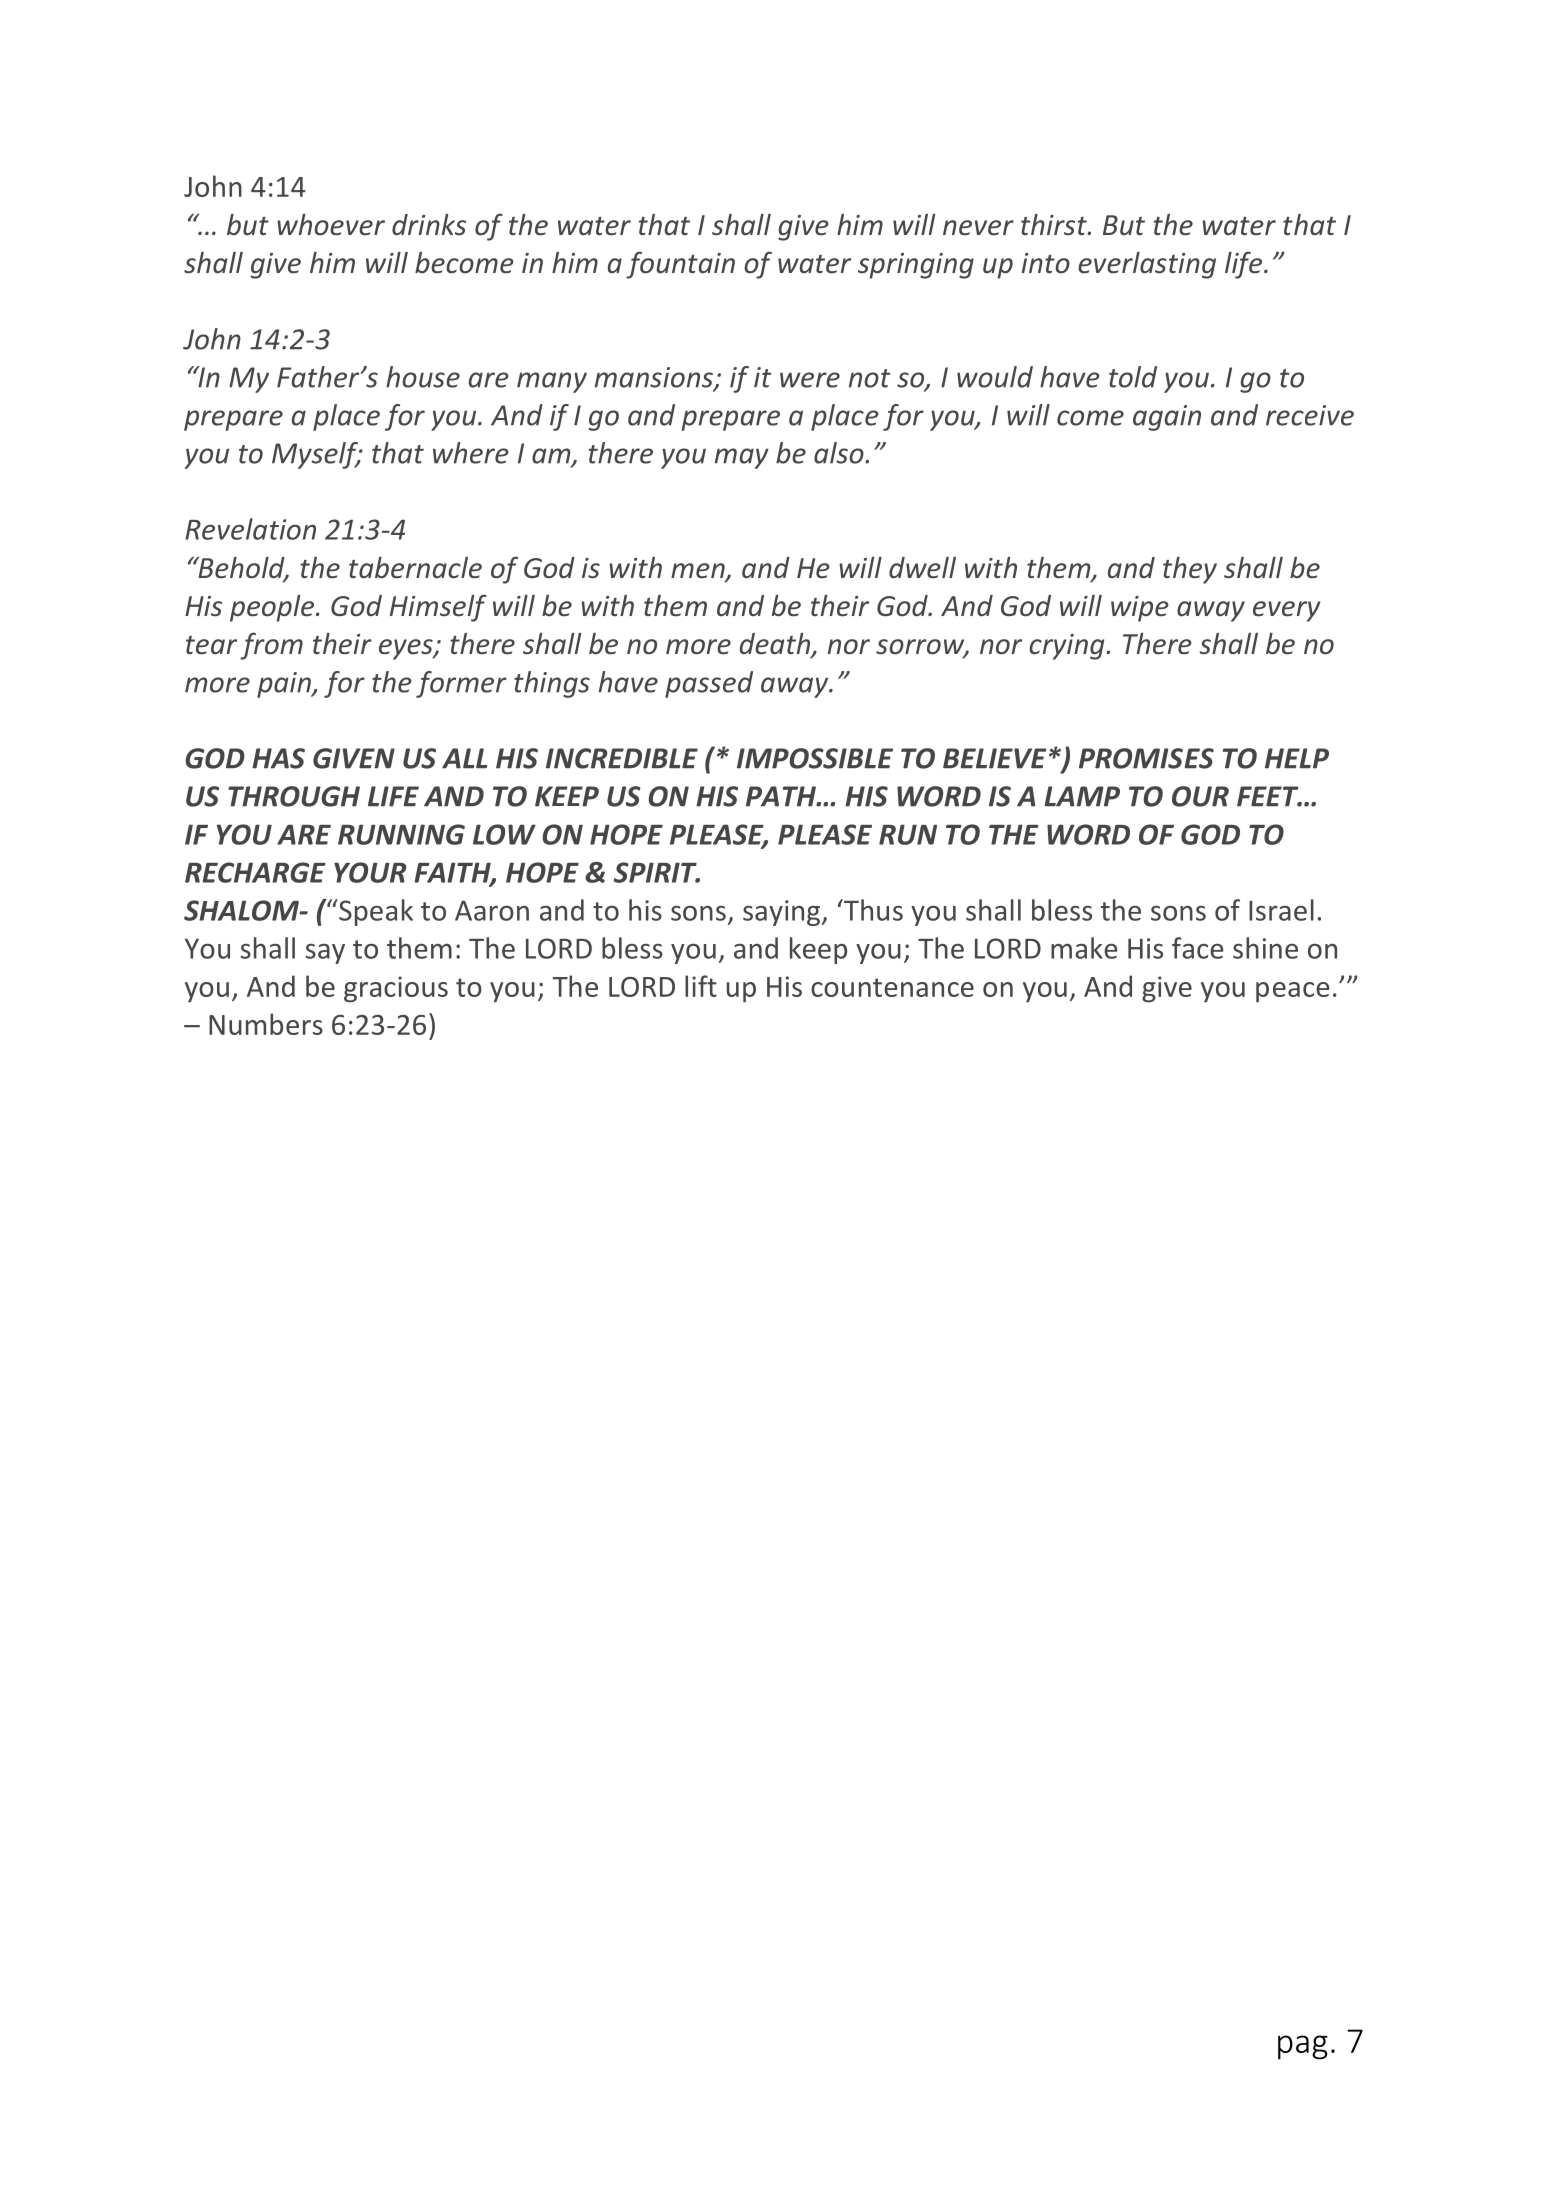 This screenshot has height=2189, width=1548. Describe the element at coordinates (266, 1024) in the screenshot. I see `Numbers` at that location.
